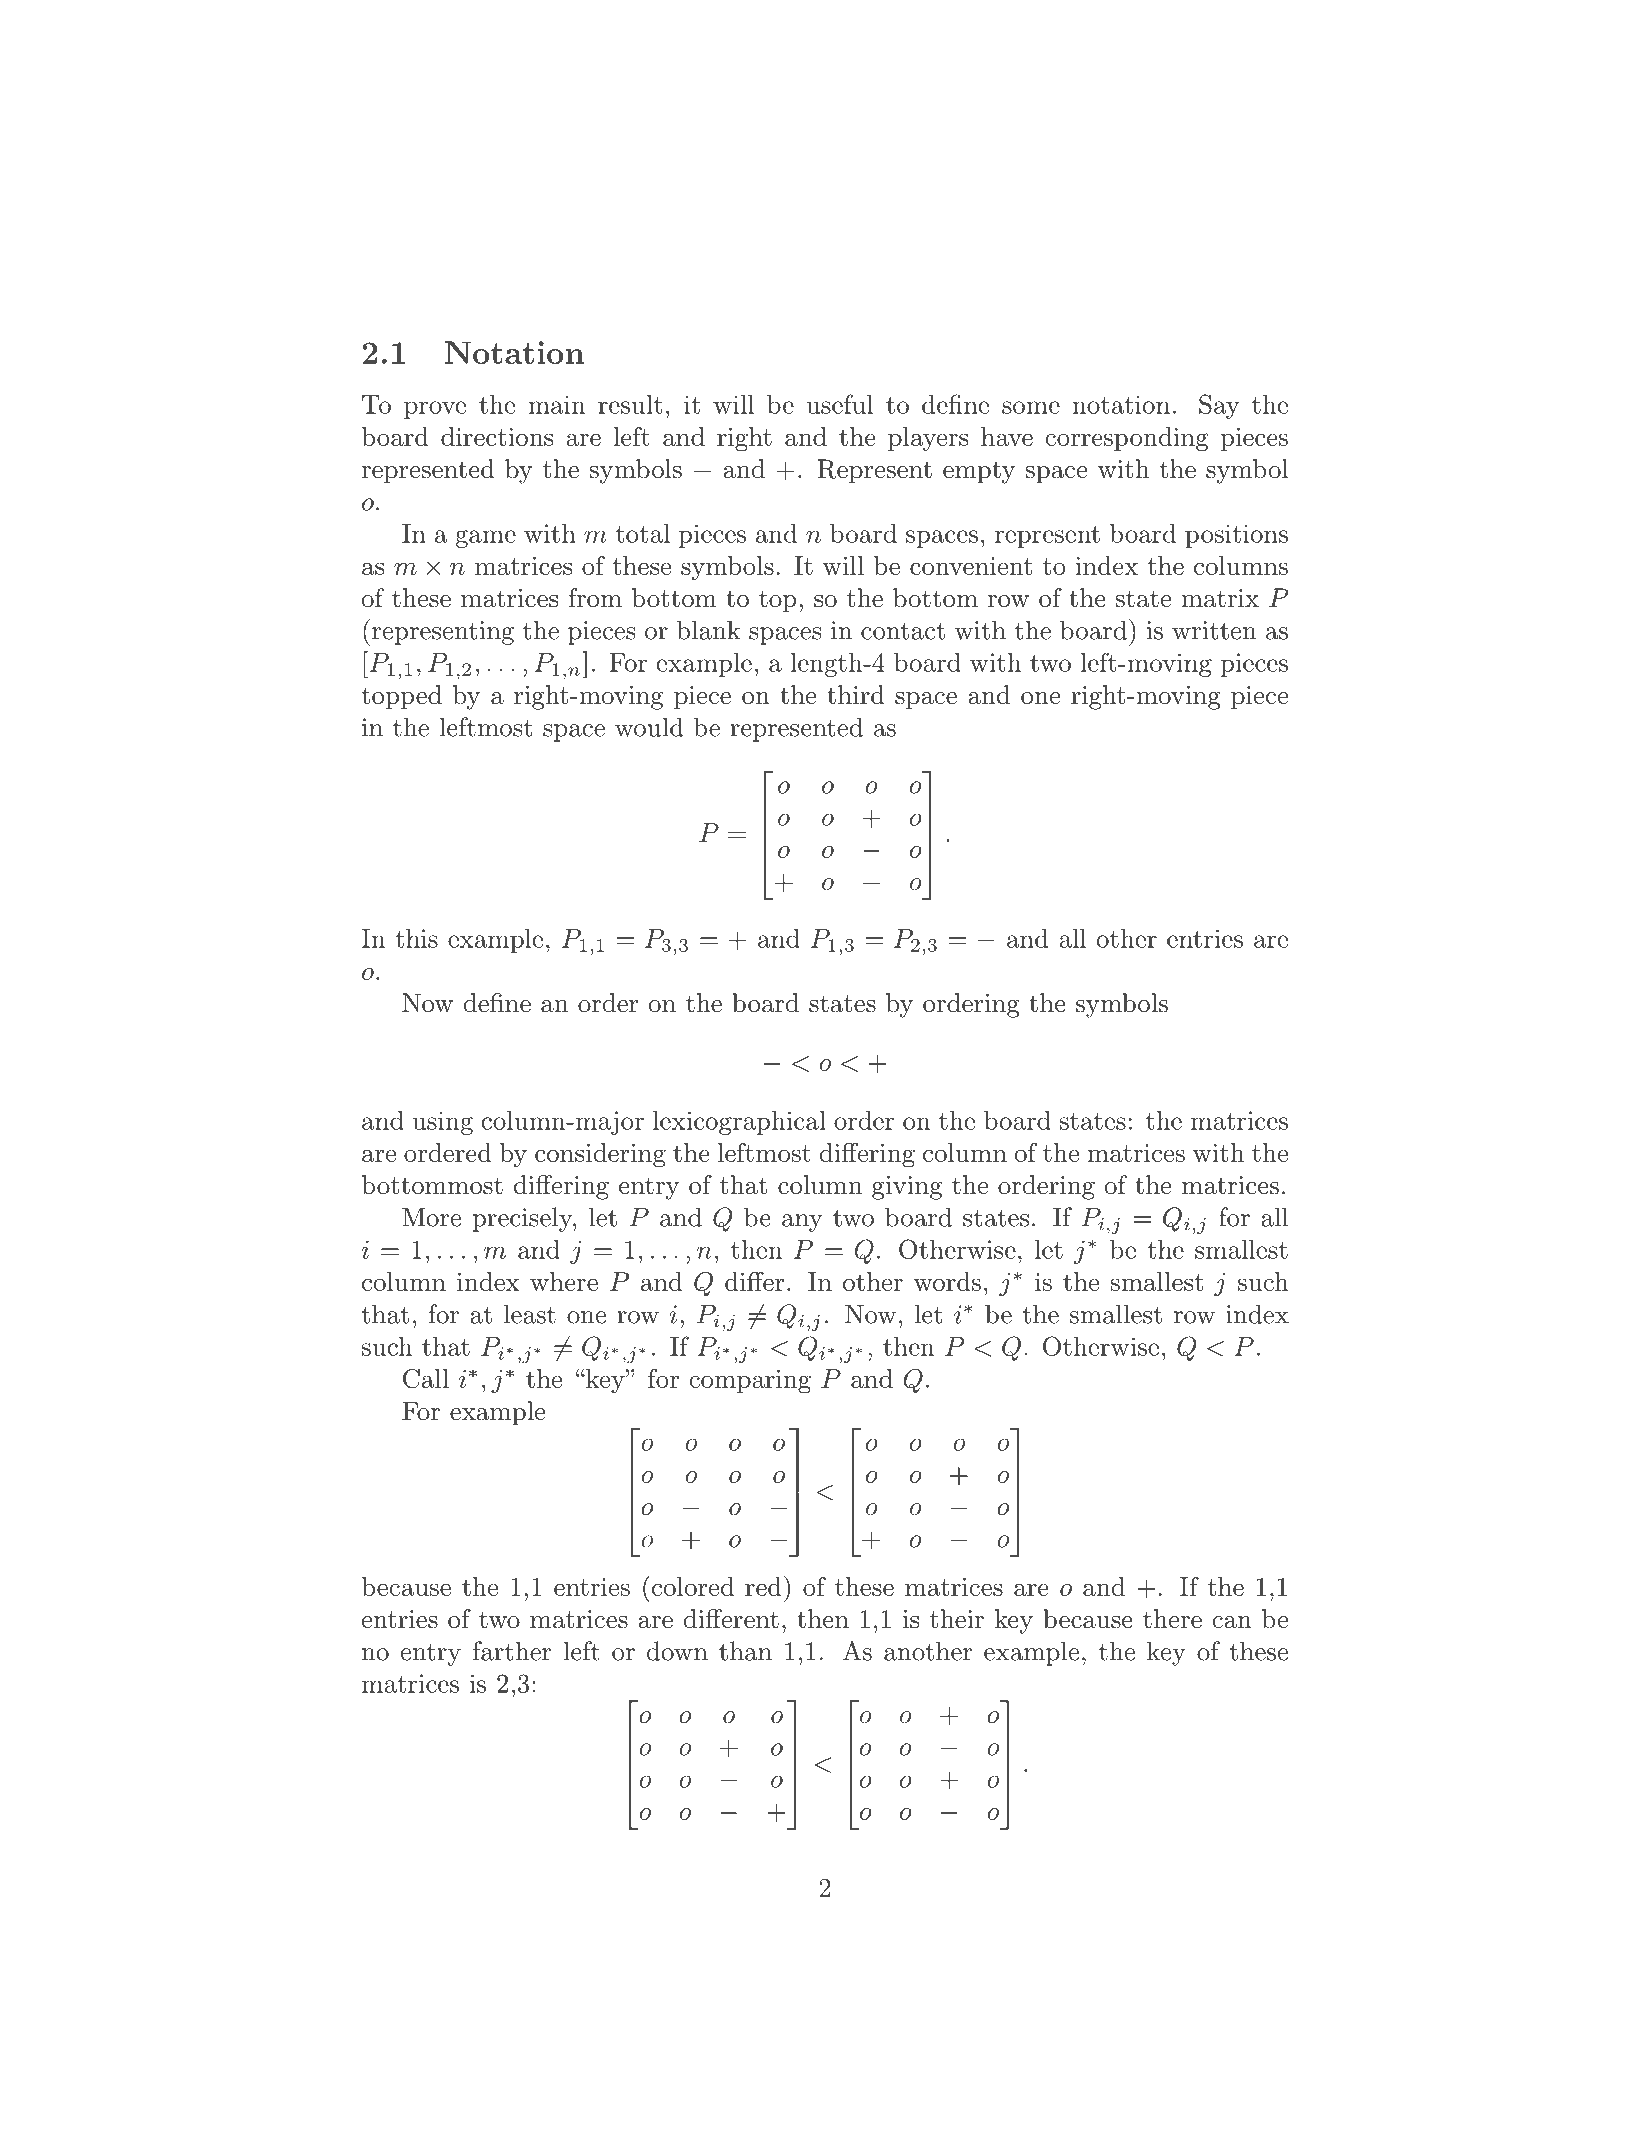 The width and height of the screenshot is (1652, 2138). Describe the element at coordinates (512, 1651) in the screenshot. I see `farther` at that location.
